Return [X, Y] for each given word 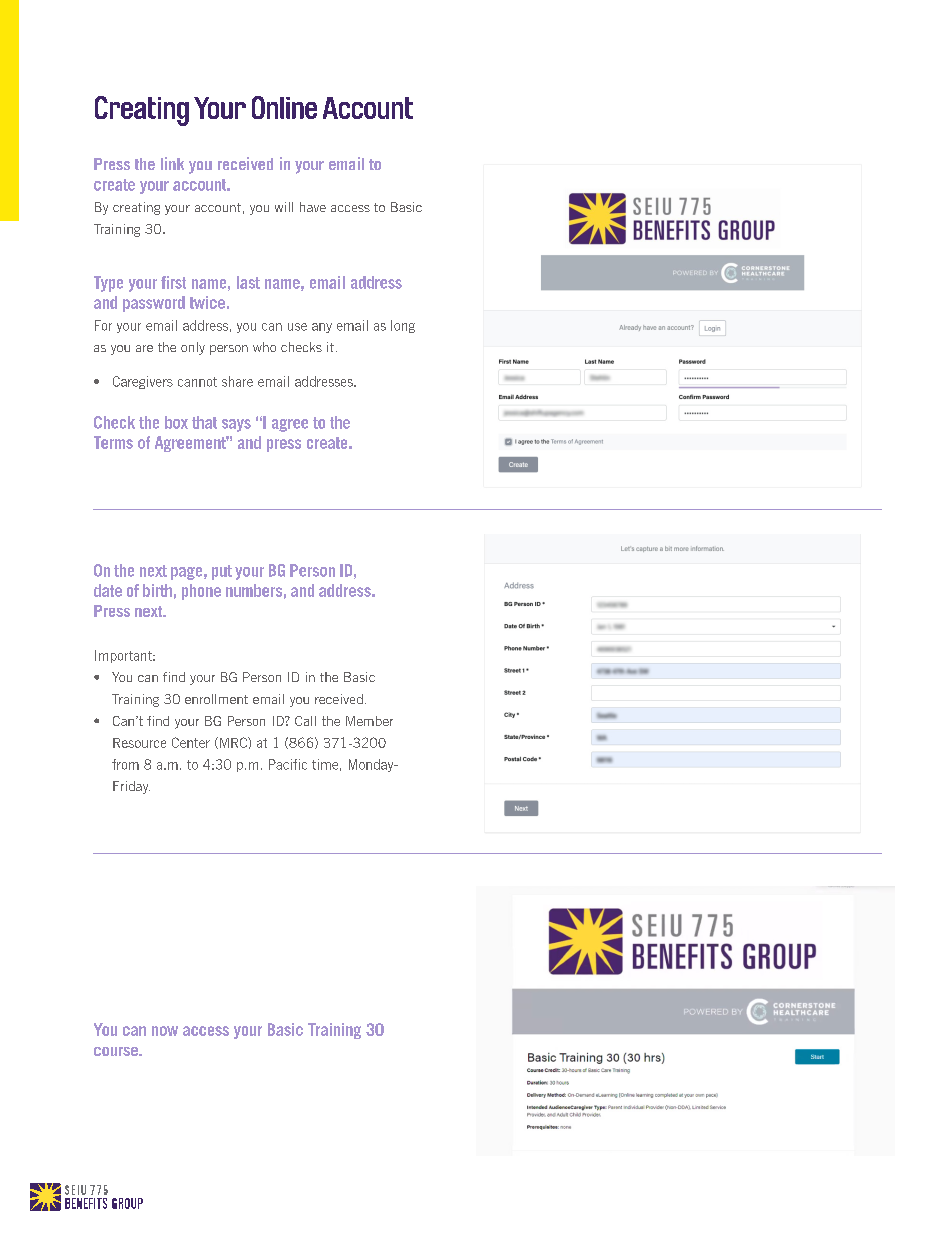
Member [369, 721]
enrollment [216, 699]
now [165, 1031]
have [313, 207]
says [236, 425]
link [172, 163]
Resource [139, 743]
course [117, 1051]
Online [284, 107]
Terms [113, 442]
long [403, 326]
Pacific [288, 764]
